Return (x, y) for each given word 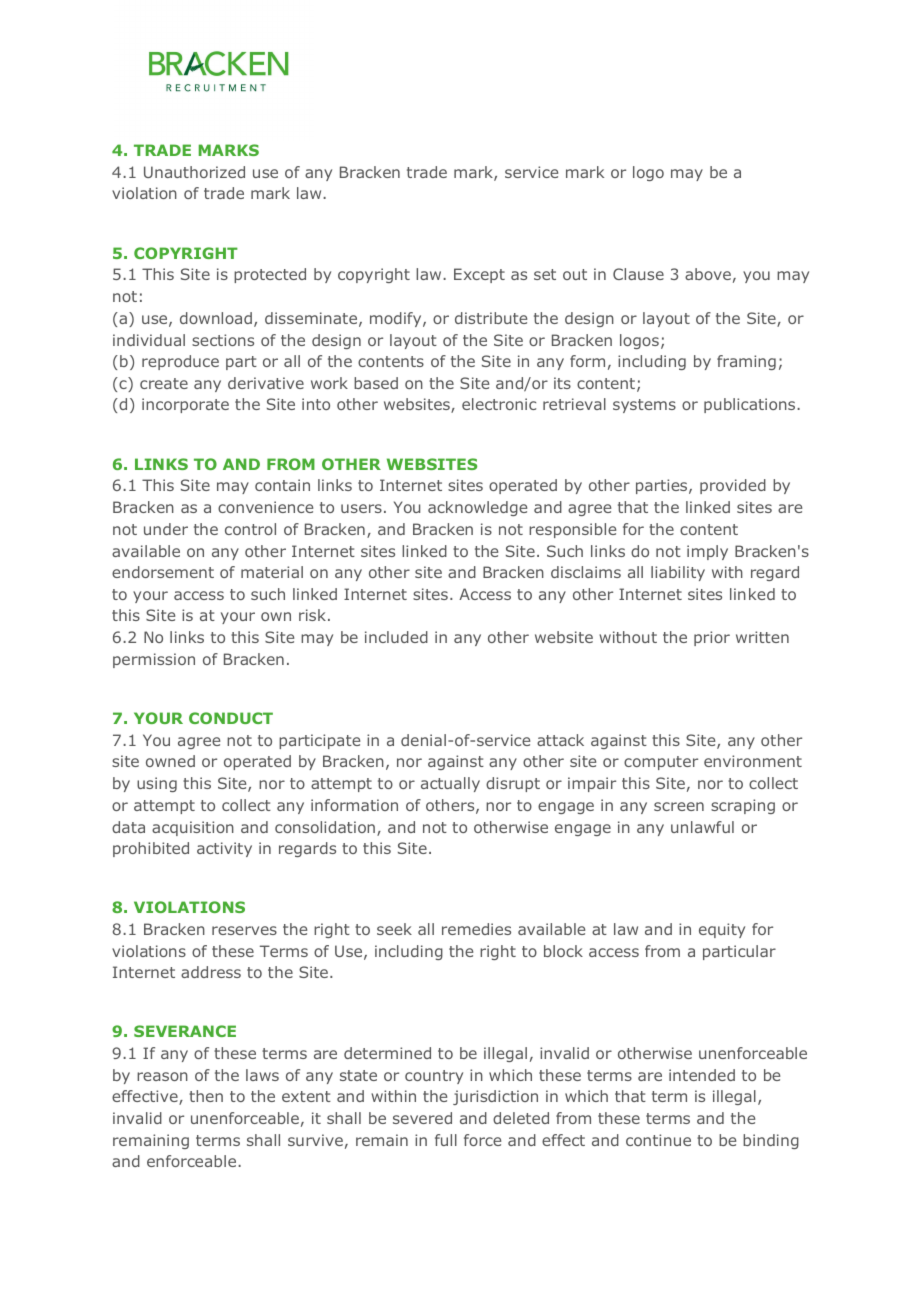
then (206, 1096)
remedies (476, 929)
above (708, 274)
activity (224, 849)
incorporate (185, 405)
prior (712, 638)
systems (644, 406)
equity (722, 930)
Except (479, 275)
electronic (499, 404)
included (396, 637)
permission (154, 660)
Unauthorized (194, 172)
